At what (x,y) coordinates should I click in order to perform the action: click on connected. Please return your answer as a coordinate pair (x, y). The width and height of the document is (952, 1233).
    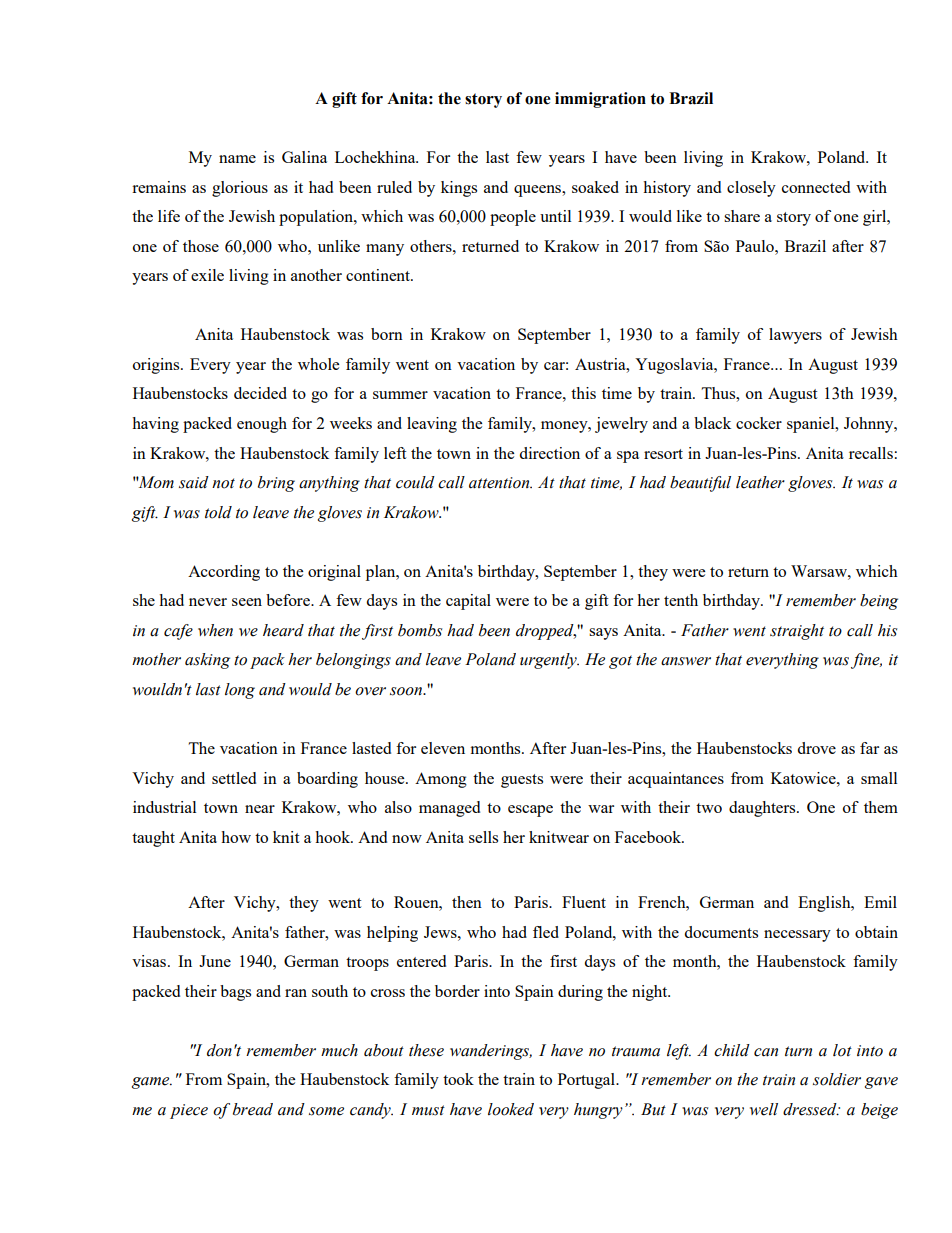
    Looking at the image, I should click on (816, 187).
